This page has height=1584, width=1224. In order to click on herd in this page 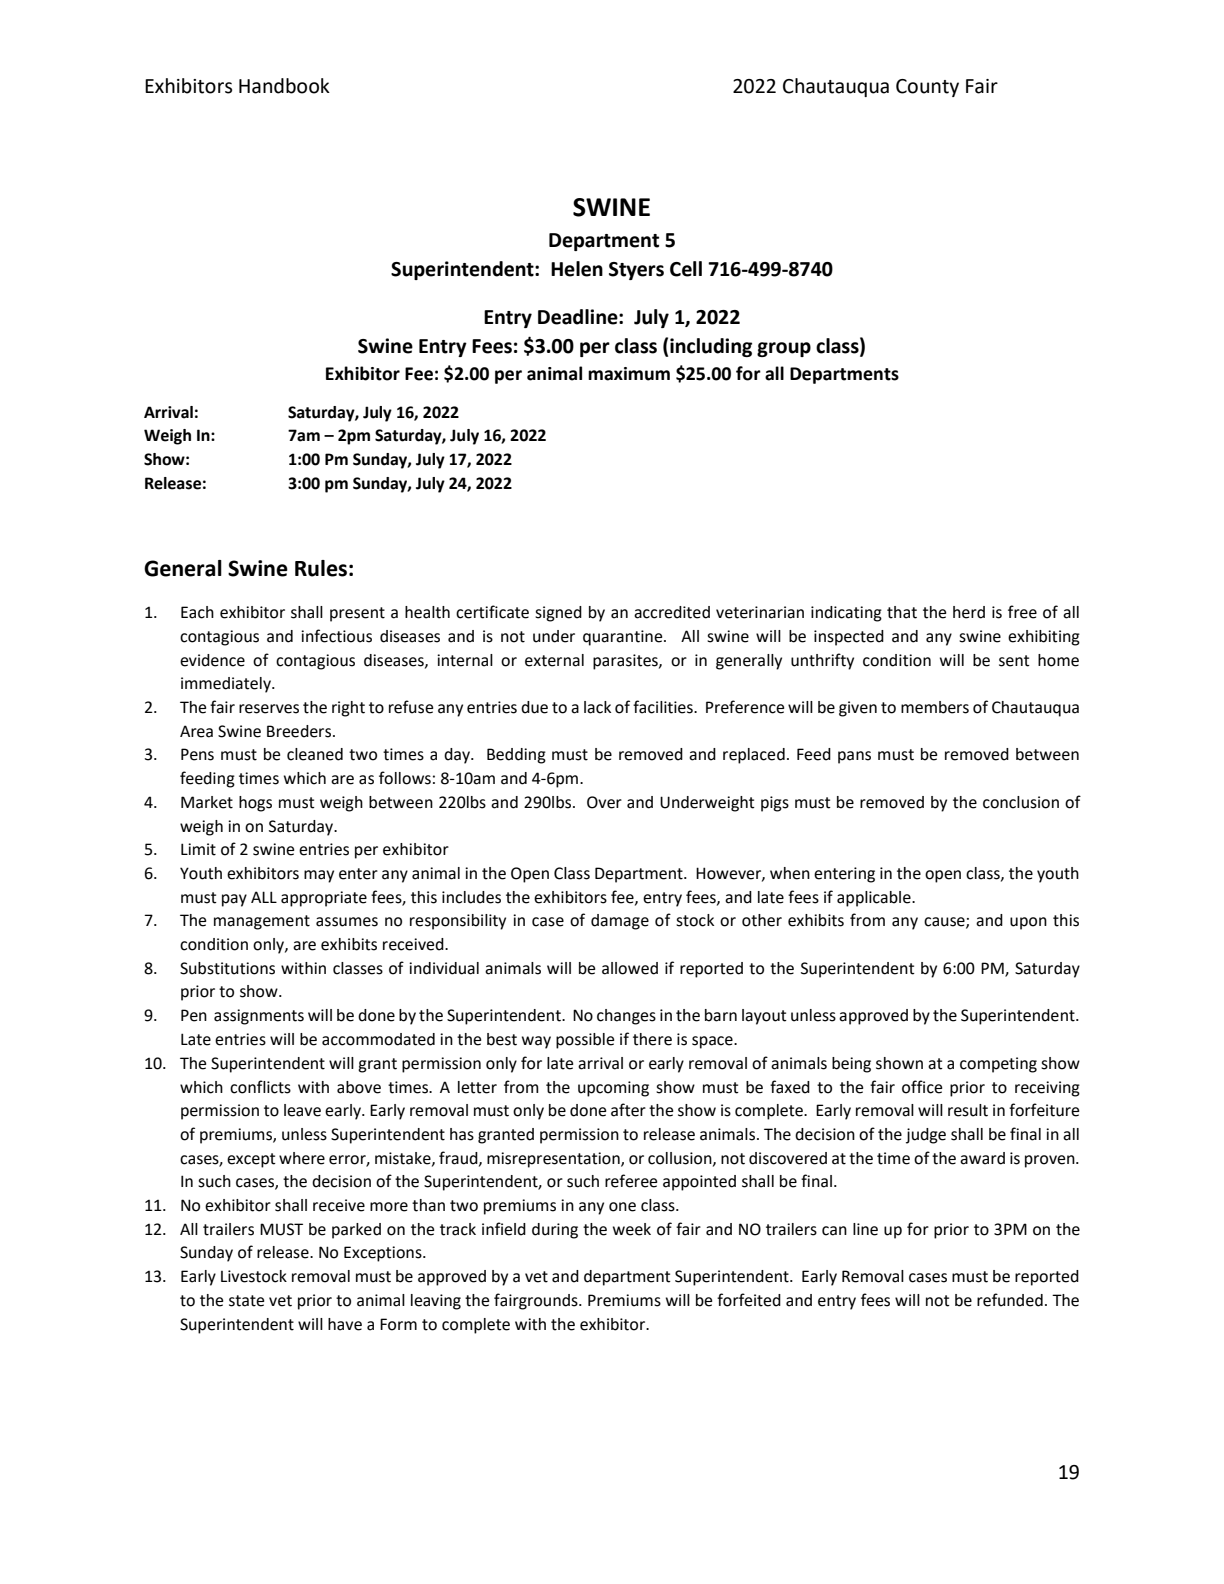, I will do `click(969, 612)`.
